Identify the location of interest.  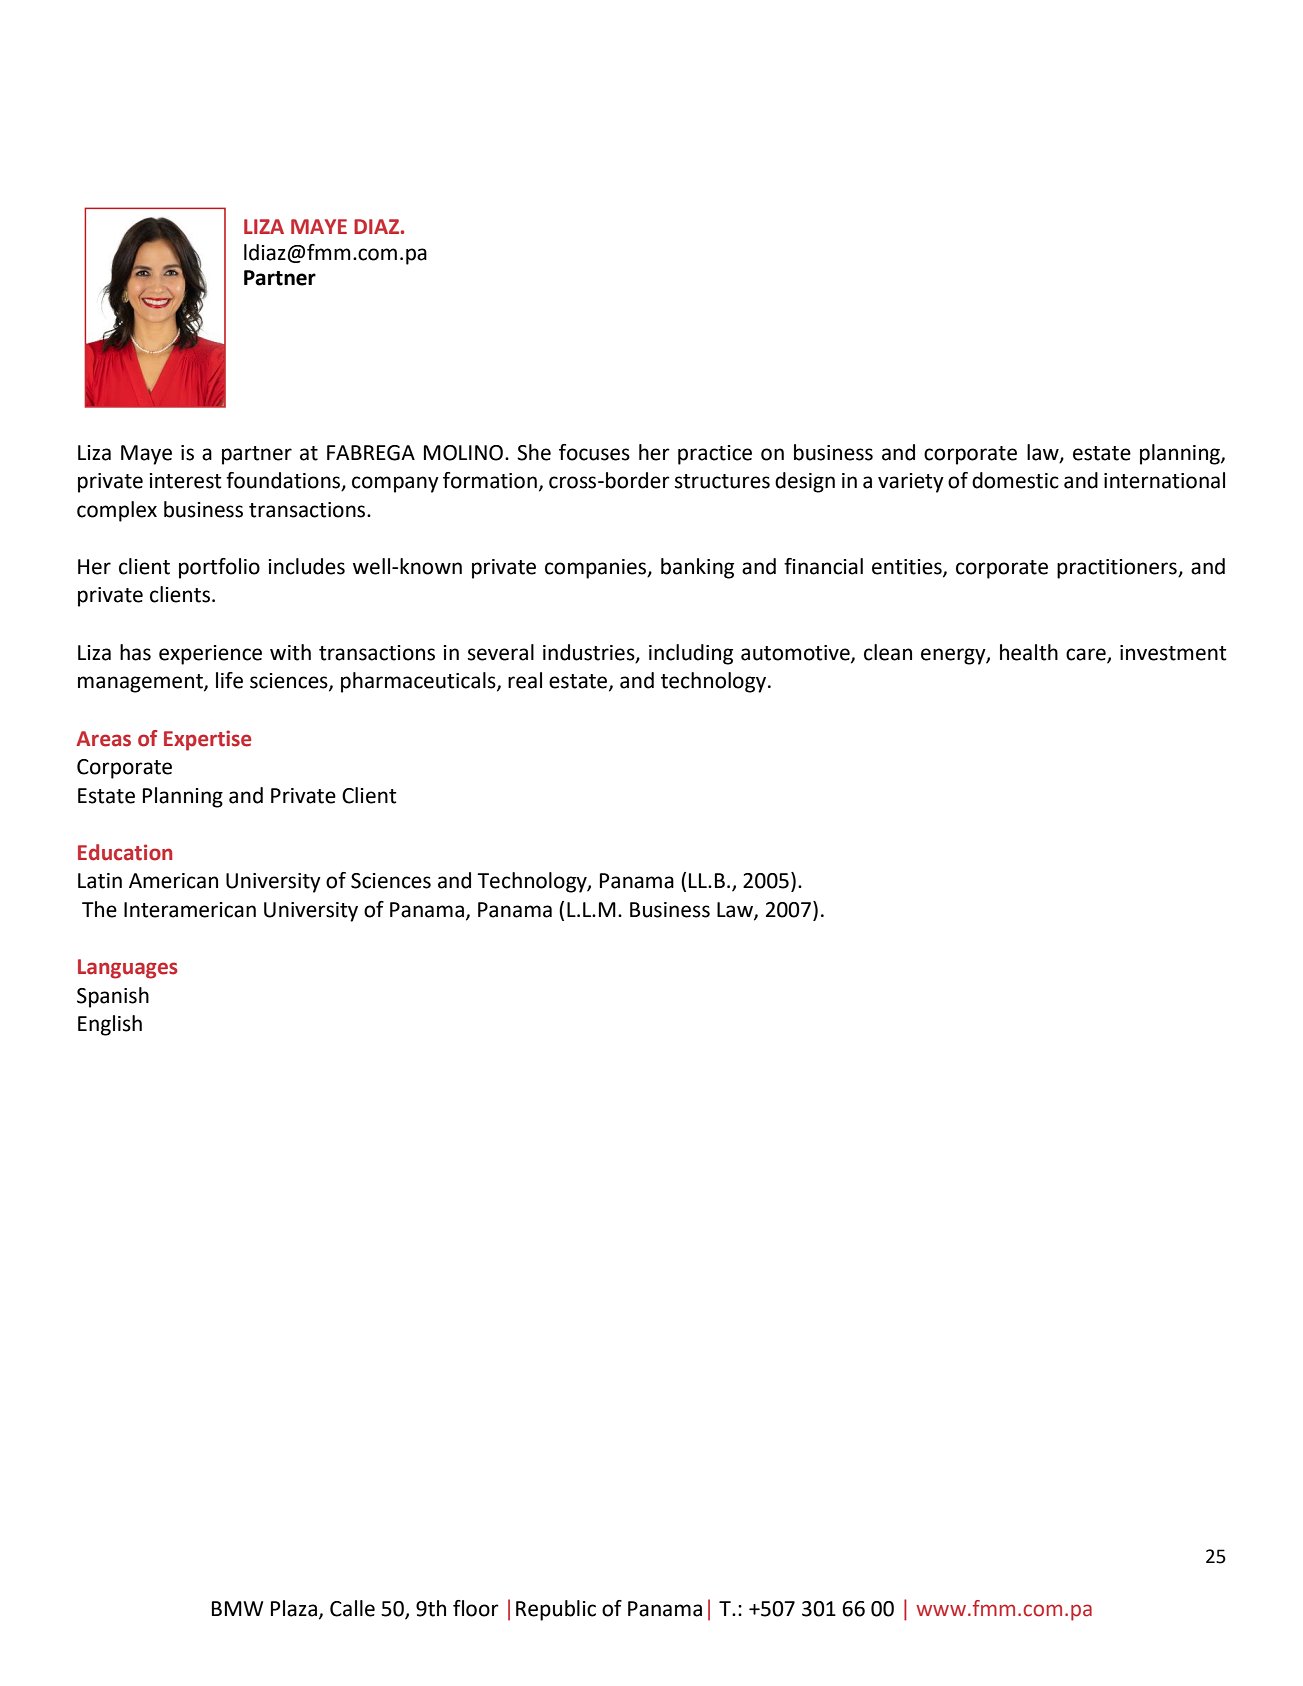
(186, 481).
